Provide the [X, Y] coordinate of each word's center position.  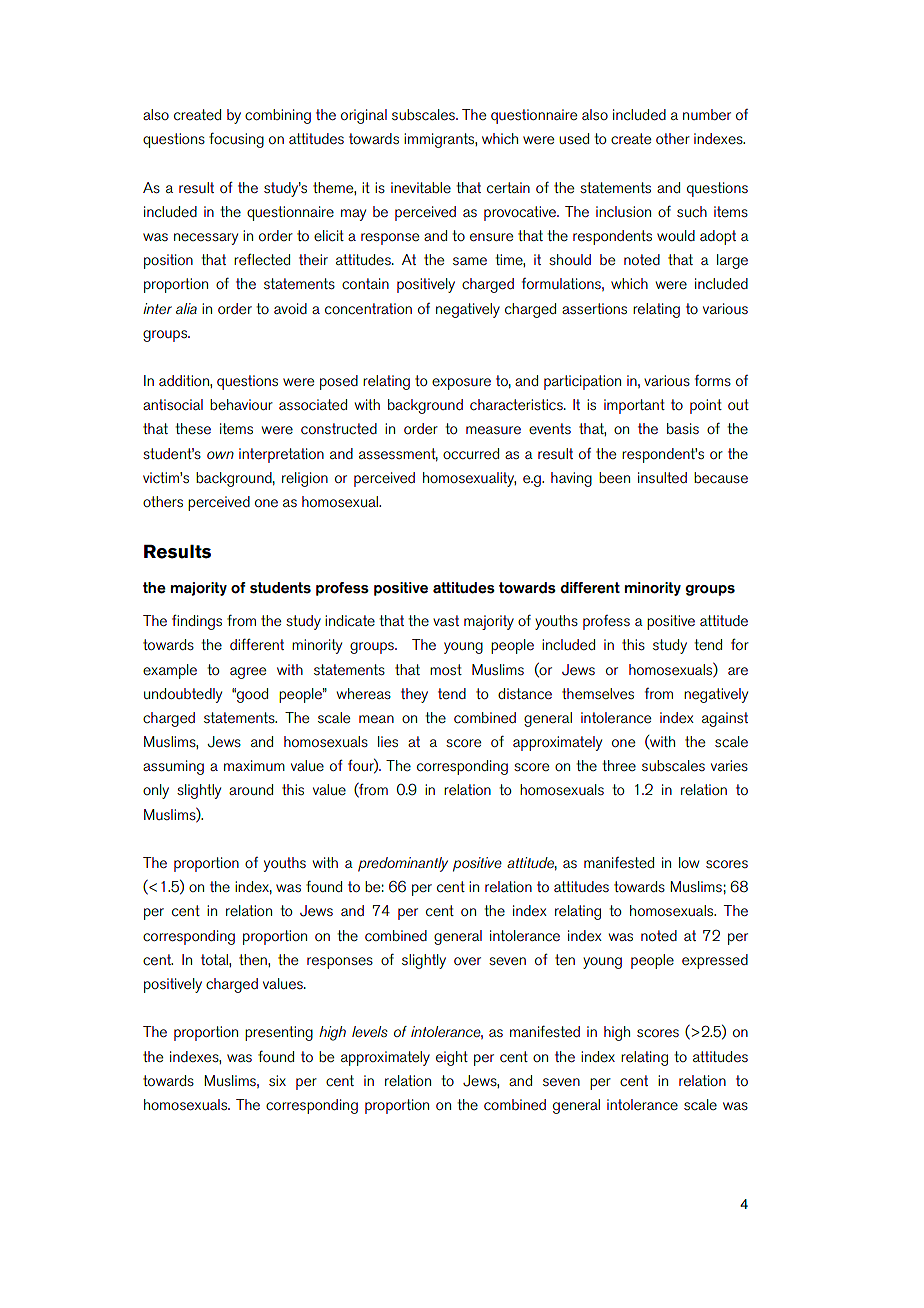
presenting [279, 1033]
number [707, 114]
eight [452, 1058]
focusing [236, 140]
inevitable [421, 187]
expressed [715, 961]
